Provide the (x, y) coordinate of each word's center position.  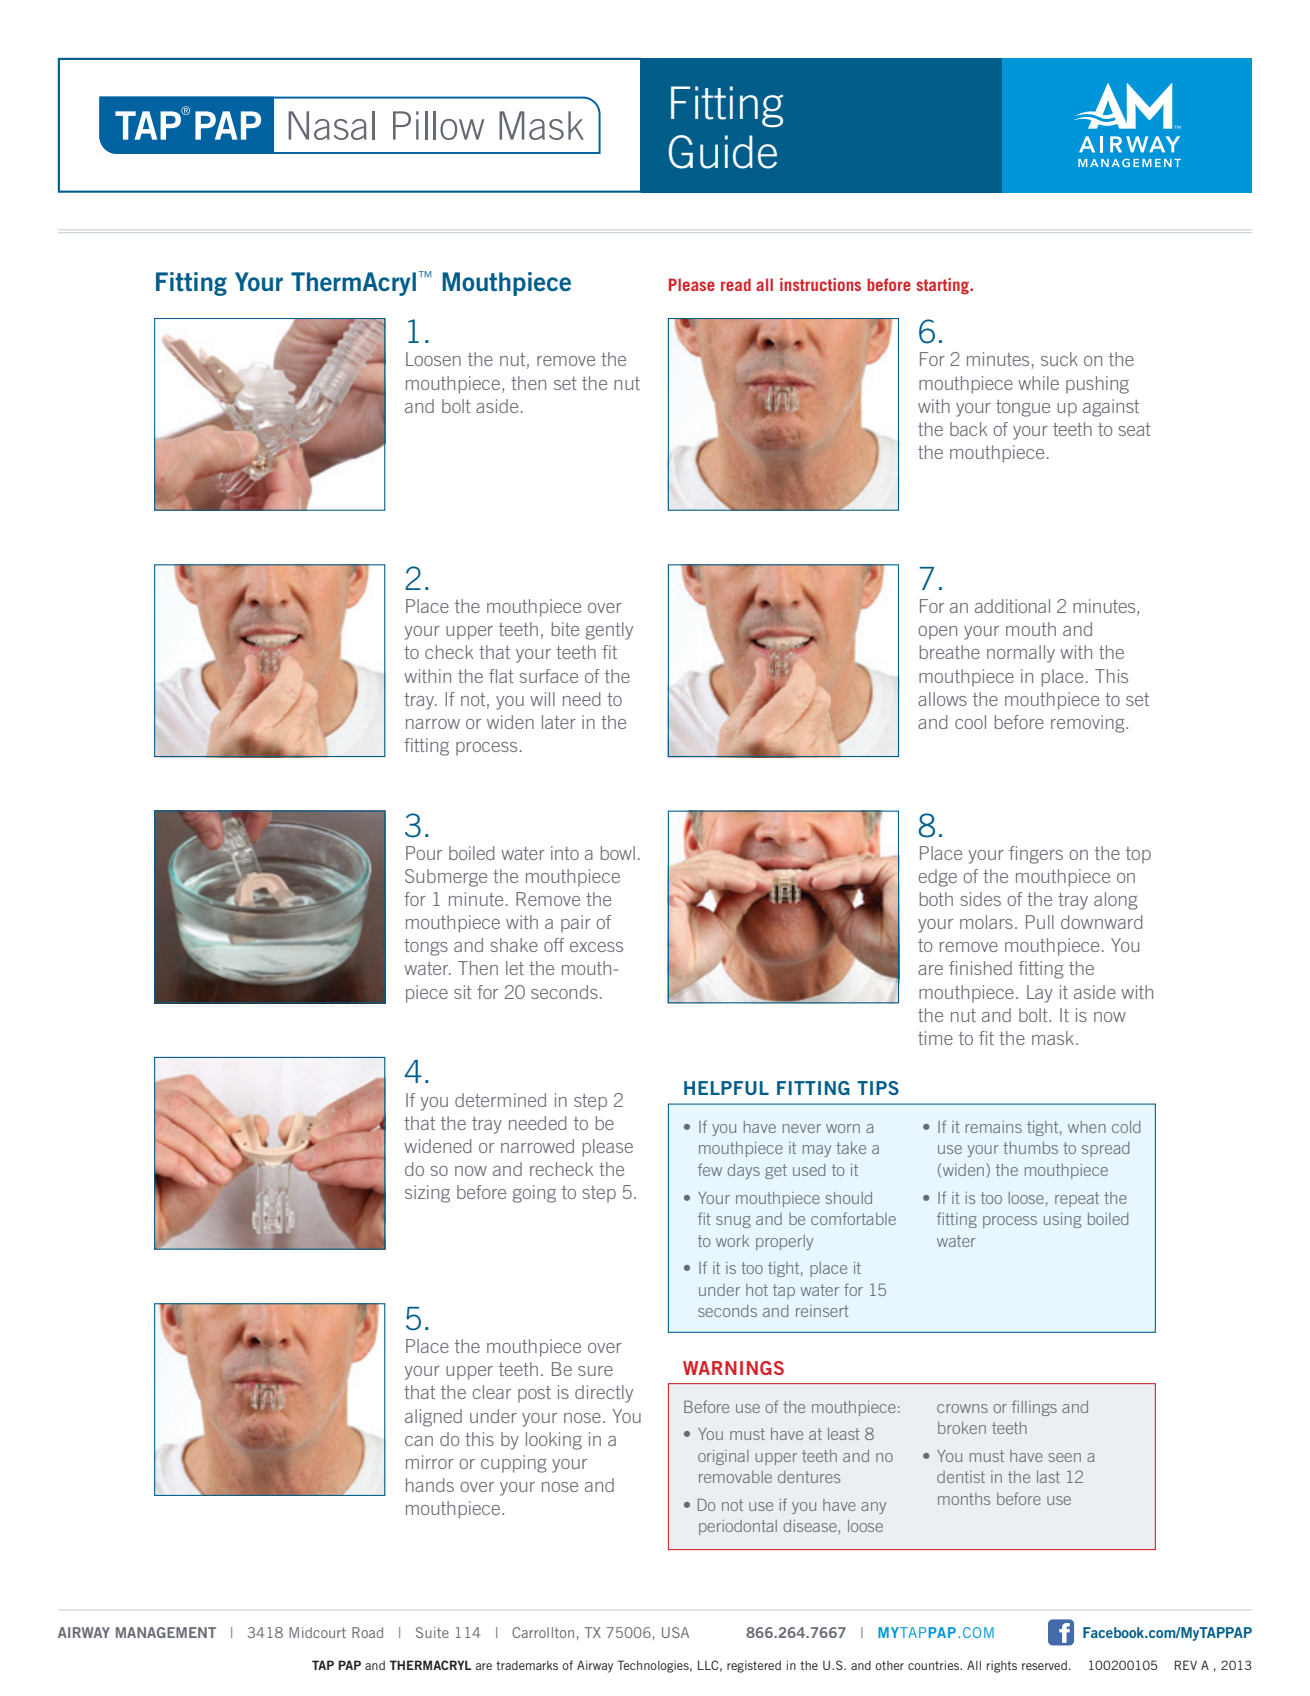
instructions (820, 284)
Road (367, 1632)
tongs (426, 947)
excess (596, 947)
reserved (1044, 1665)
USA (675, 1632)
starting (944, 286)
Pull (1040, 922)
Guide (723, 152)
